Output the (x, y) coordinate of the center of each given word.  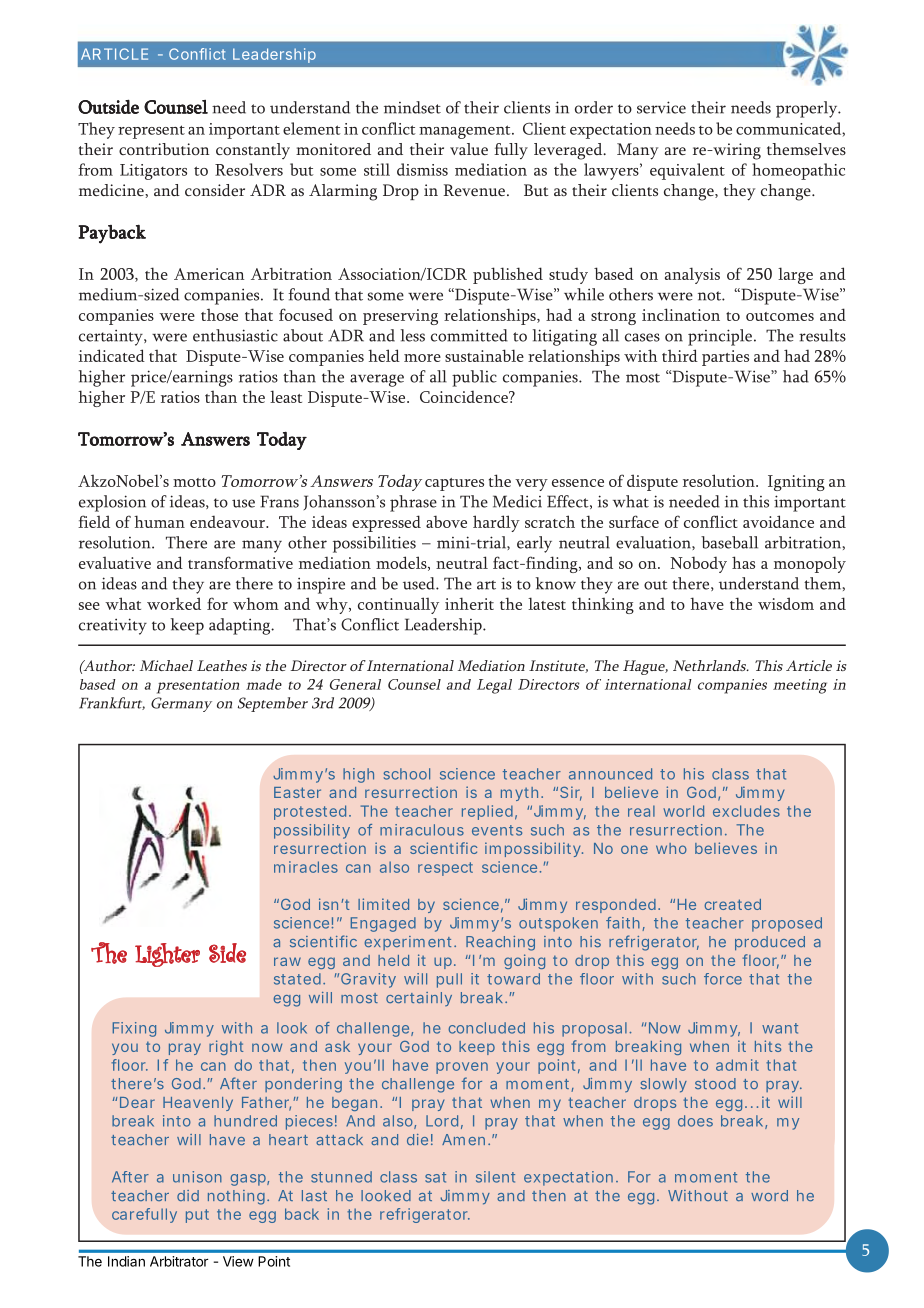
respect (445, 869)
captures (454, 484)
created (732, 904)
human (159, 521)
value (469, 149)
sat (435, 1177)
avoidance (778, 521)
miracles (306, 867)
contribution (164, 149)
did (188, 1195)
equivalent (687, 171)
